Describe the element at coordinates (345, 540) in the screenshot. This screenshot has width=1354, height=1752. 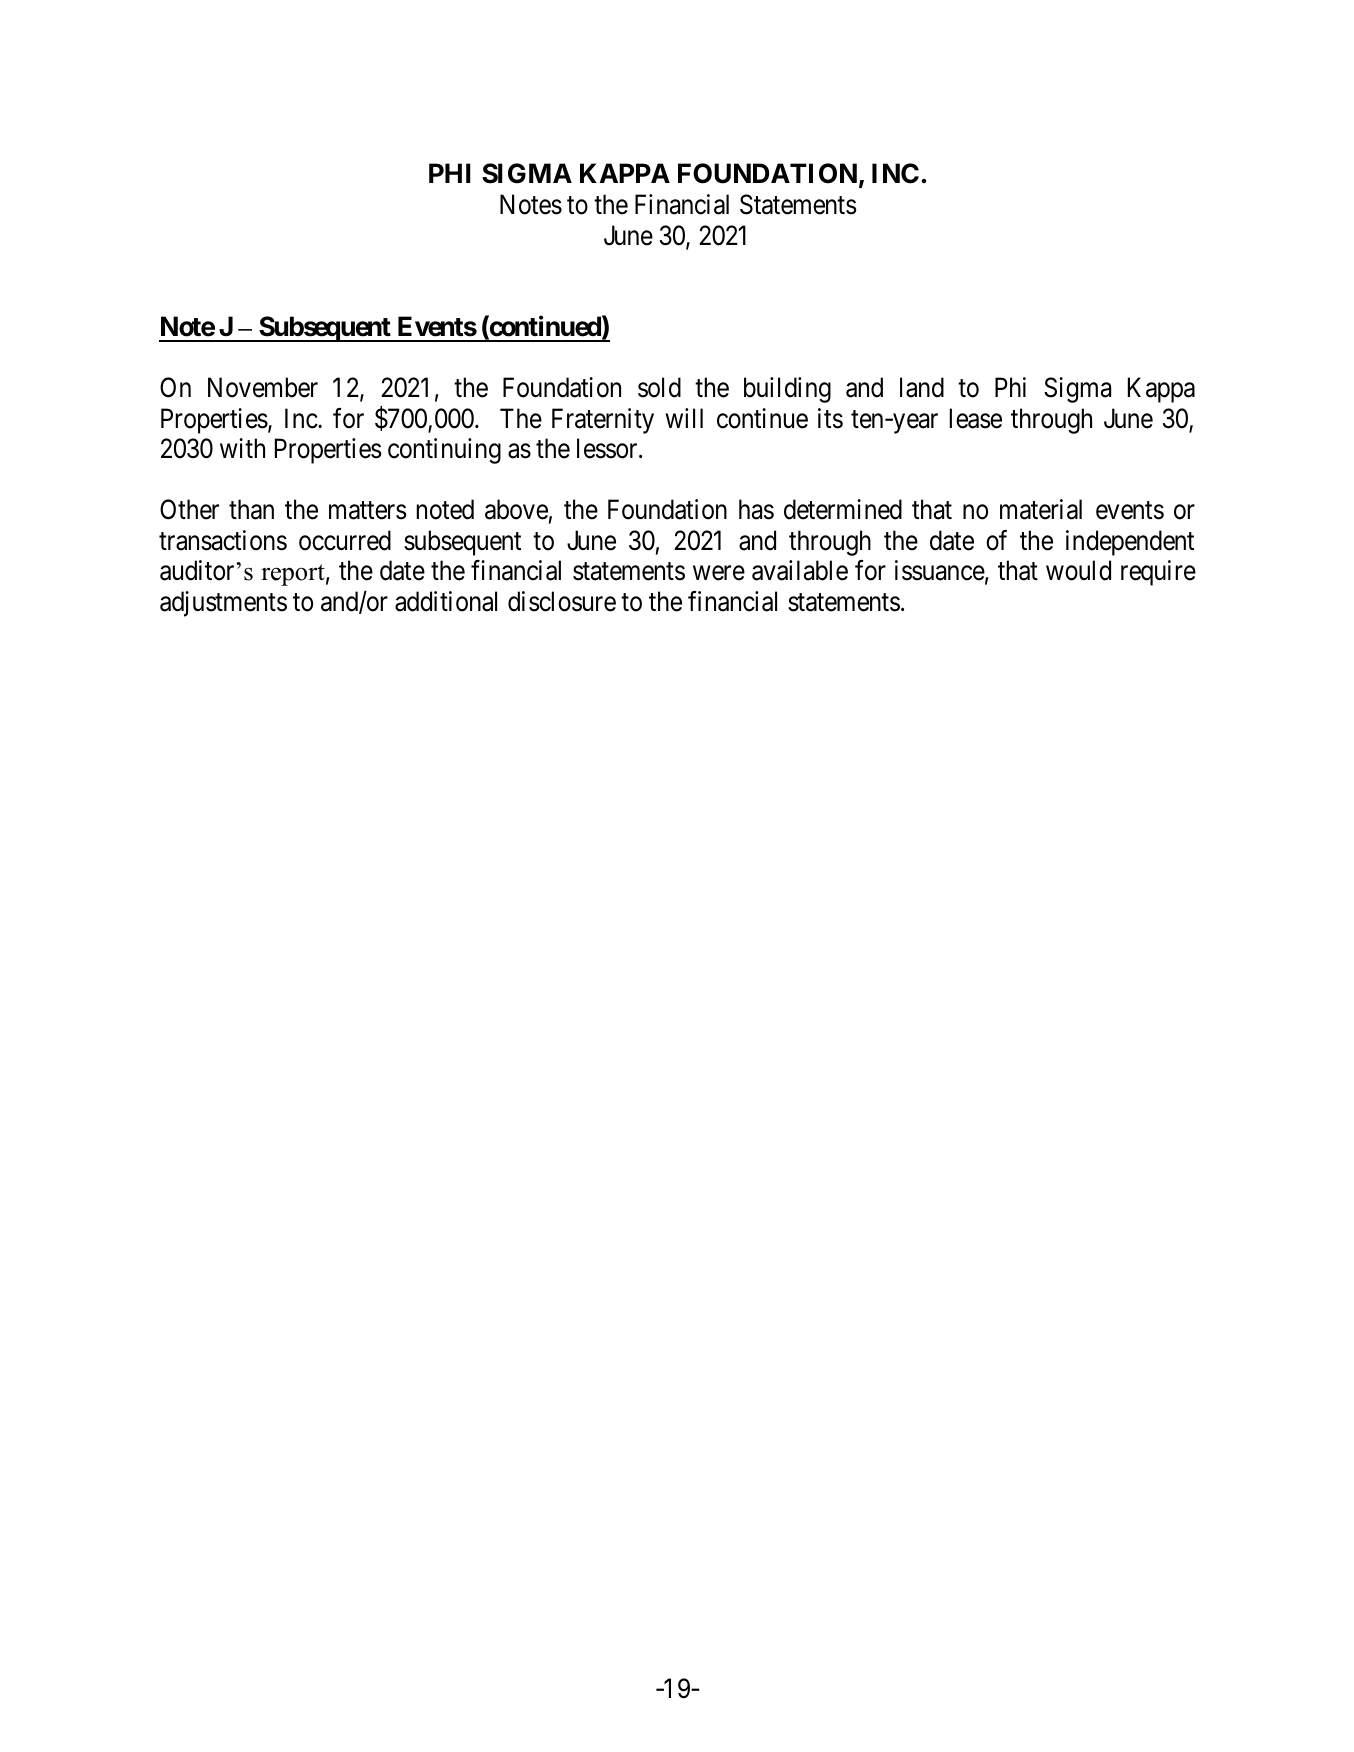
I see `occurred` at that location.
